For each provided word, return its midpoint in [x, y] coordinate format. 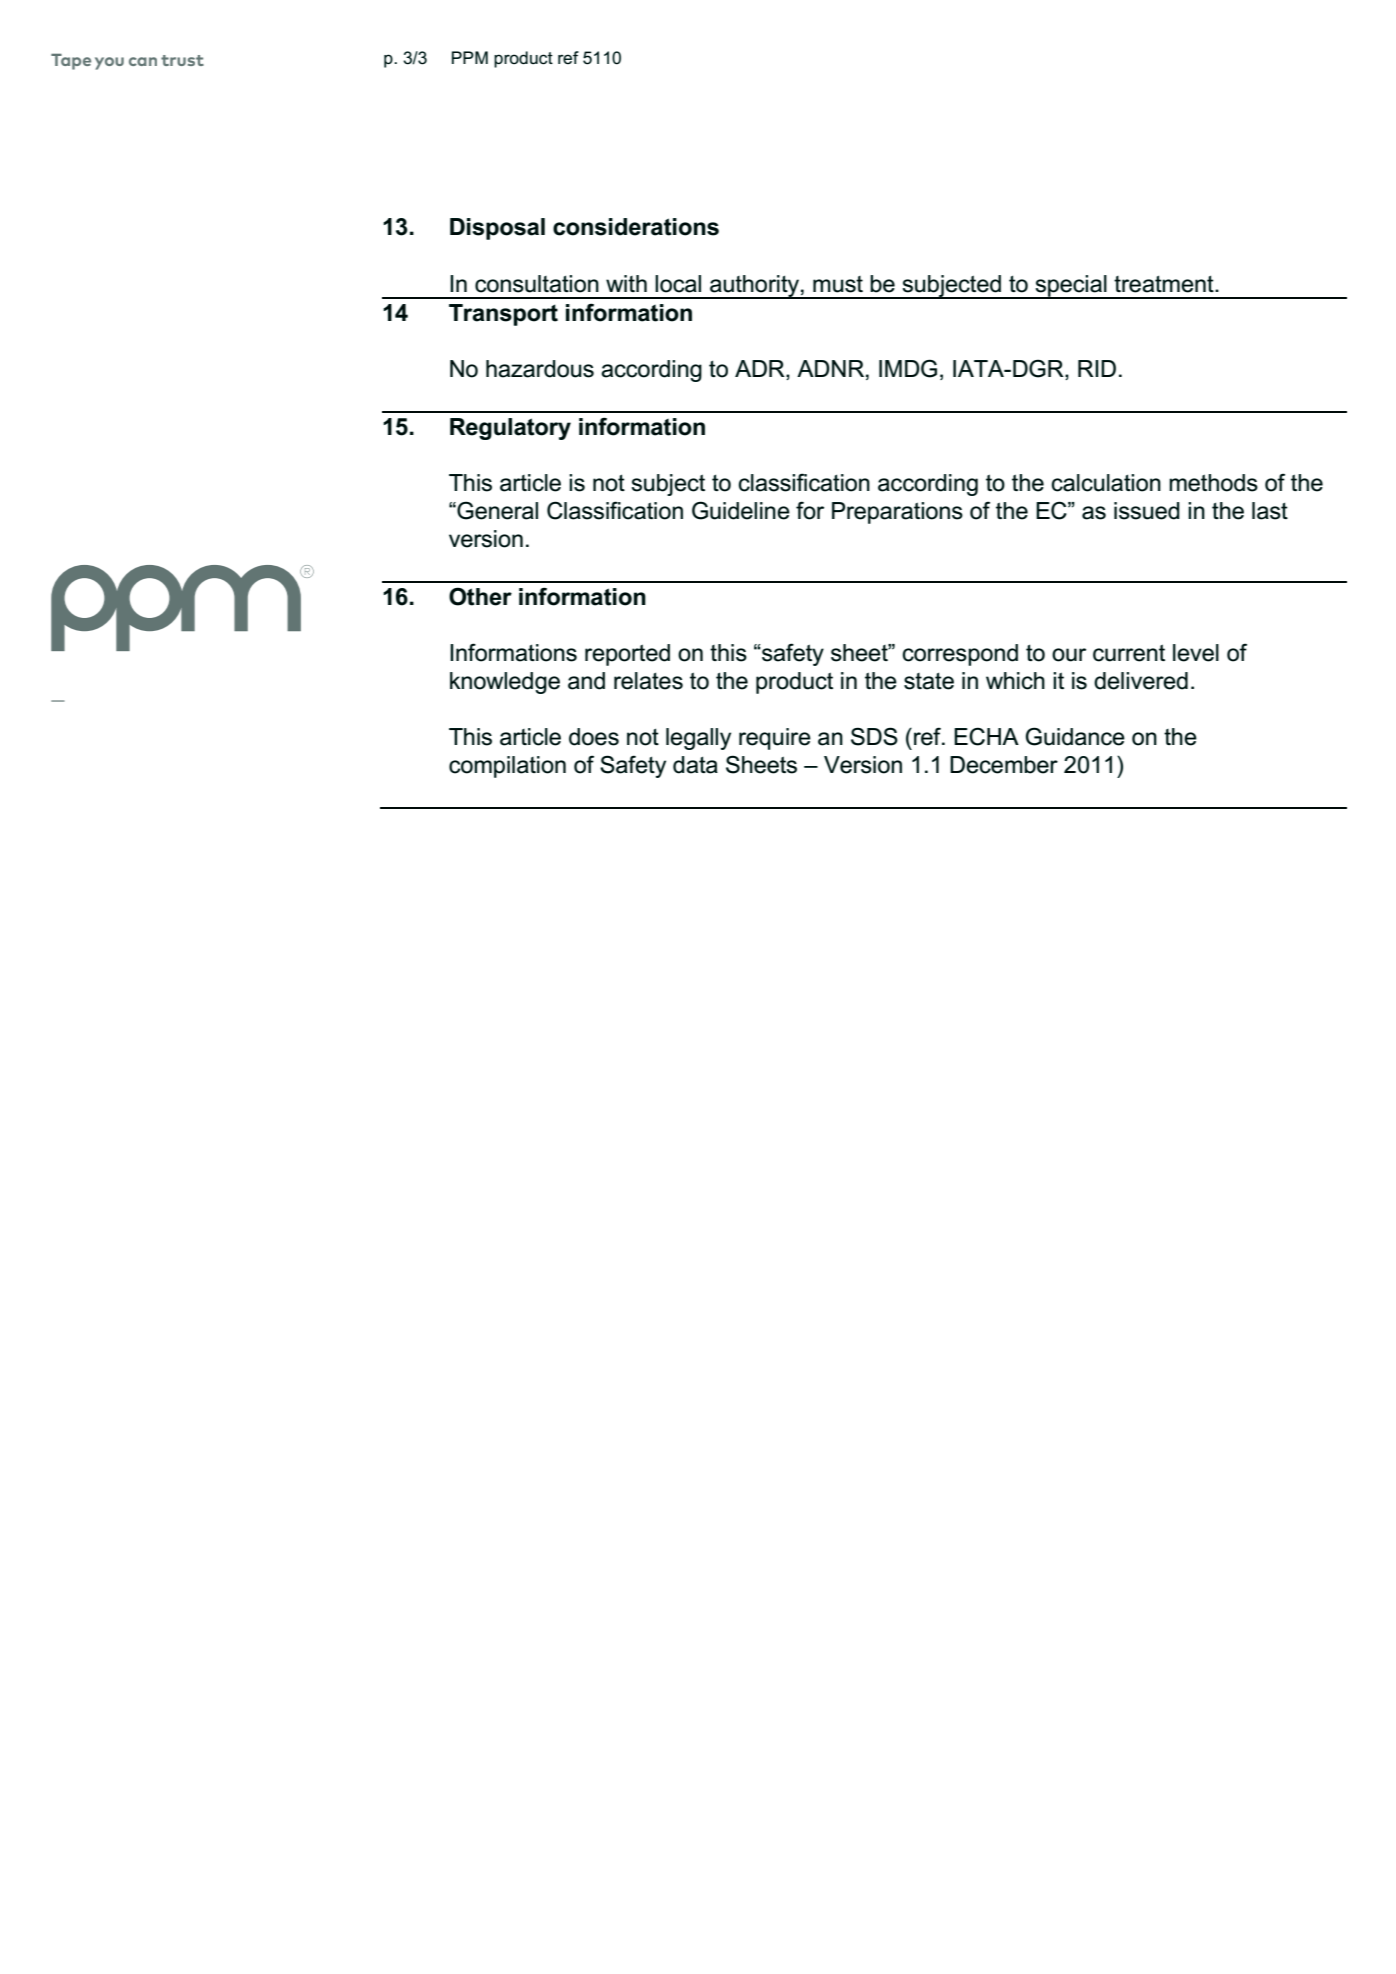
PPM [470, 57]
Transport [503, 315]
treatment [1165, 284]
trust [182, 60]
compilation [507, 767]
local [678, 284]
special [1071, 287]
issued [1147, 511]
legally [698, 739]
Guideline [741, 510]
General [496, 510]
